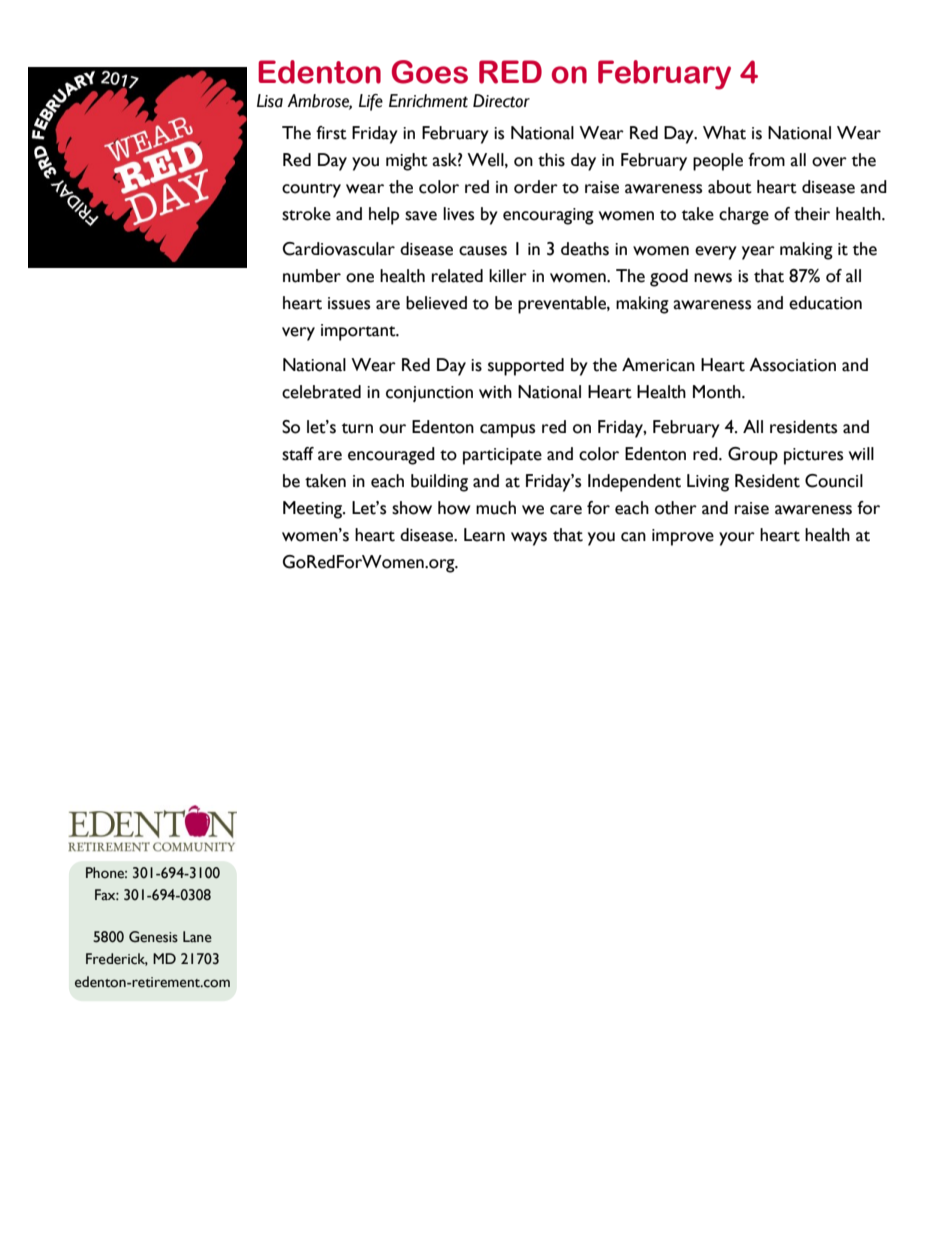  I want to click on Lisa, so click(270, 101).
